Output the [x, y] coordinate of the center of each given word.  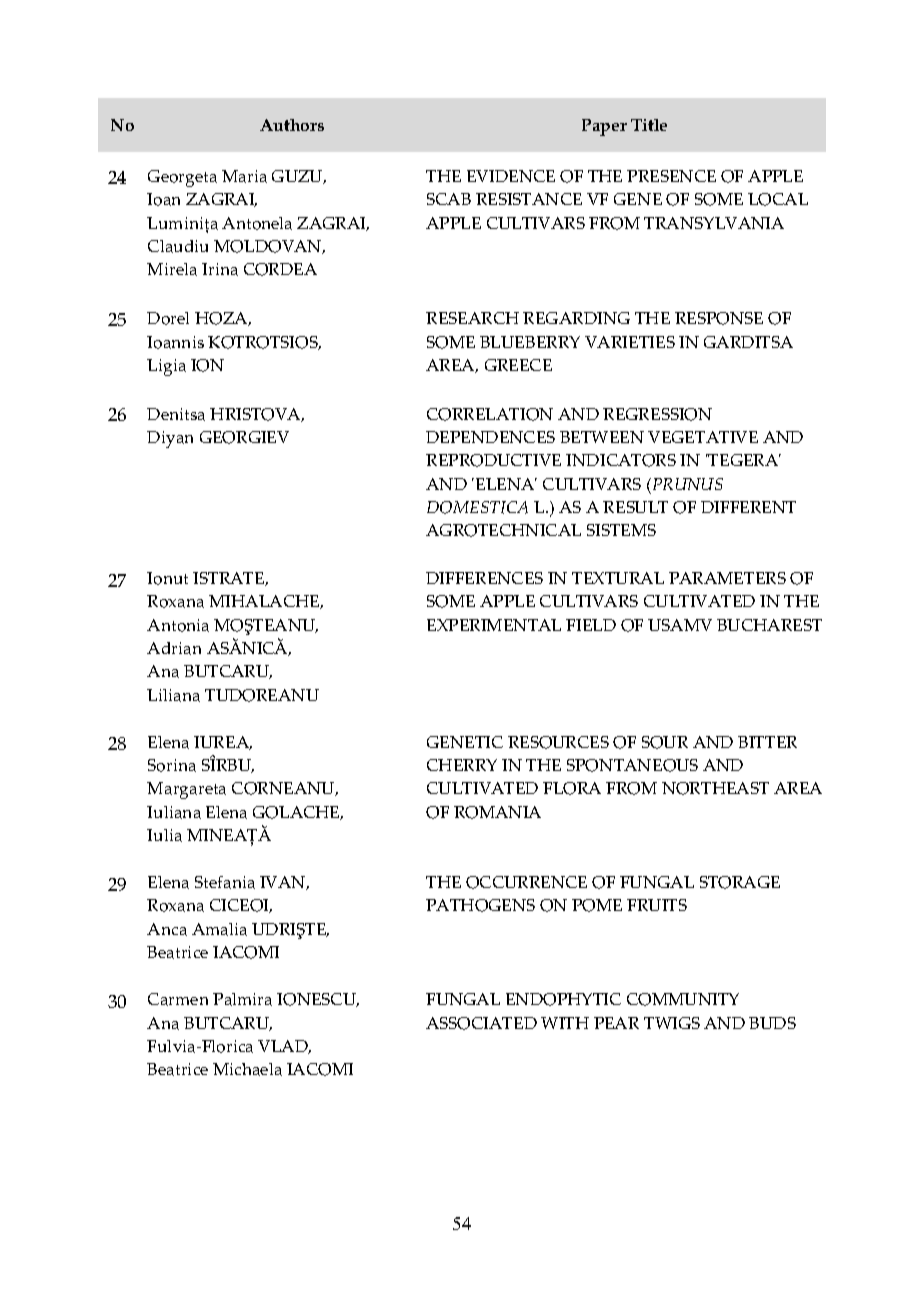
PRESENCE [671, 176]
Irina [220, 269]
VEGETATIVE [703, 437]
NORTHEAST [715, 788]
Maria [244, 176]
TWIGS [672, 1023]
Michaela [247, 1069]
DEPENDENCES [490, 437]
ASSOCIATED [481, 1023]
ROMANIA [497, 812]
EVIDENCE [511, 176]
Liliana [173, 695]
